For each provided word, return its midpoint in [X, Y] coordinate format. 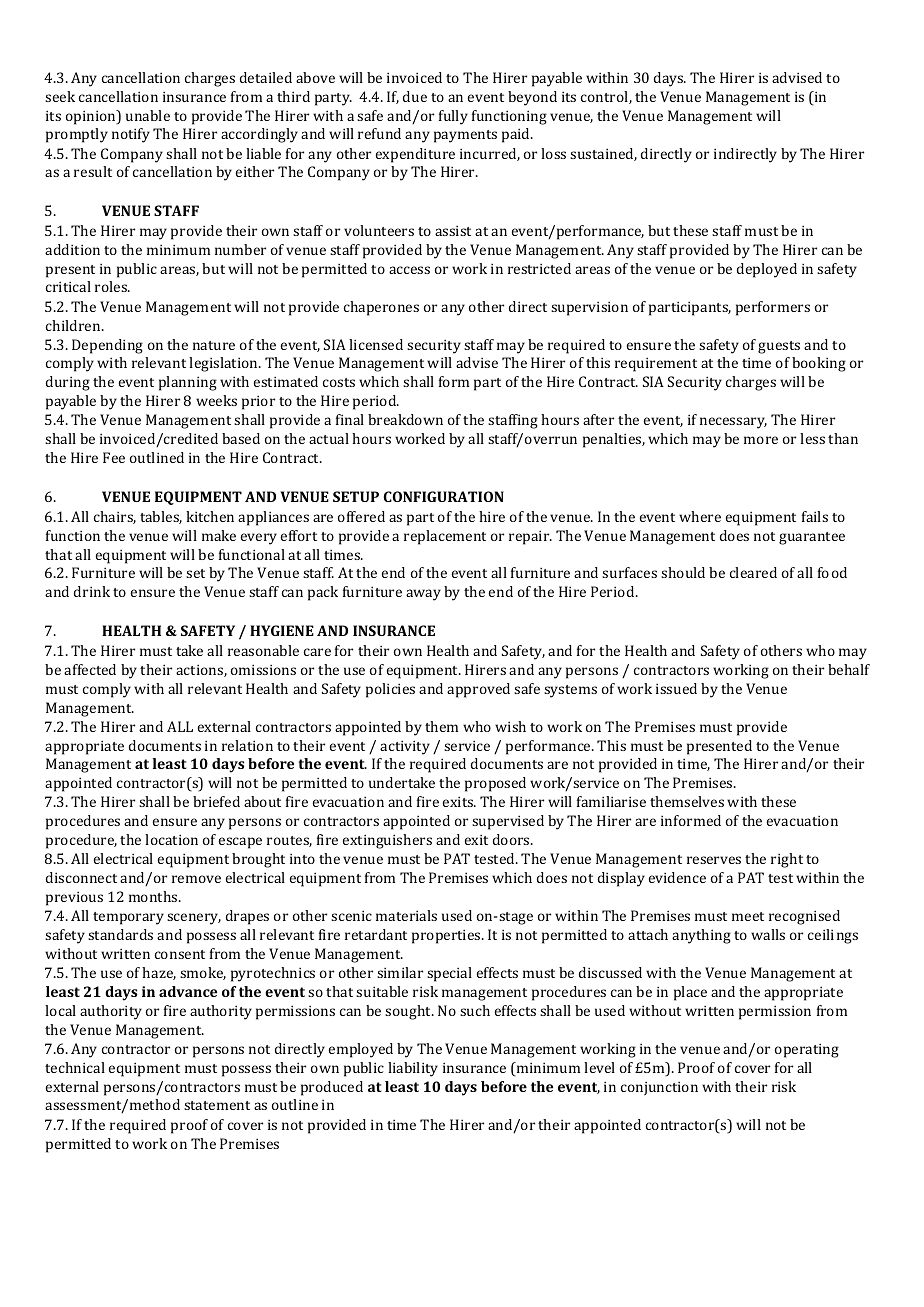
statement [217, 1105]
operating [807, 1050]
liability [413, 1069]
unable [148, 115]
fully [453, 117]
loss [553, 153]
